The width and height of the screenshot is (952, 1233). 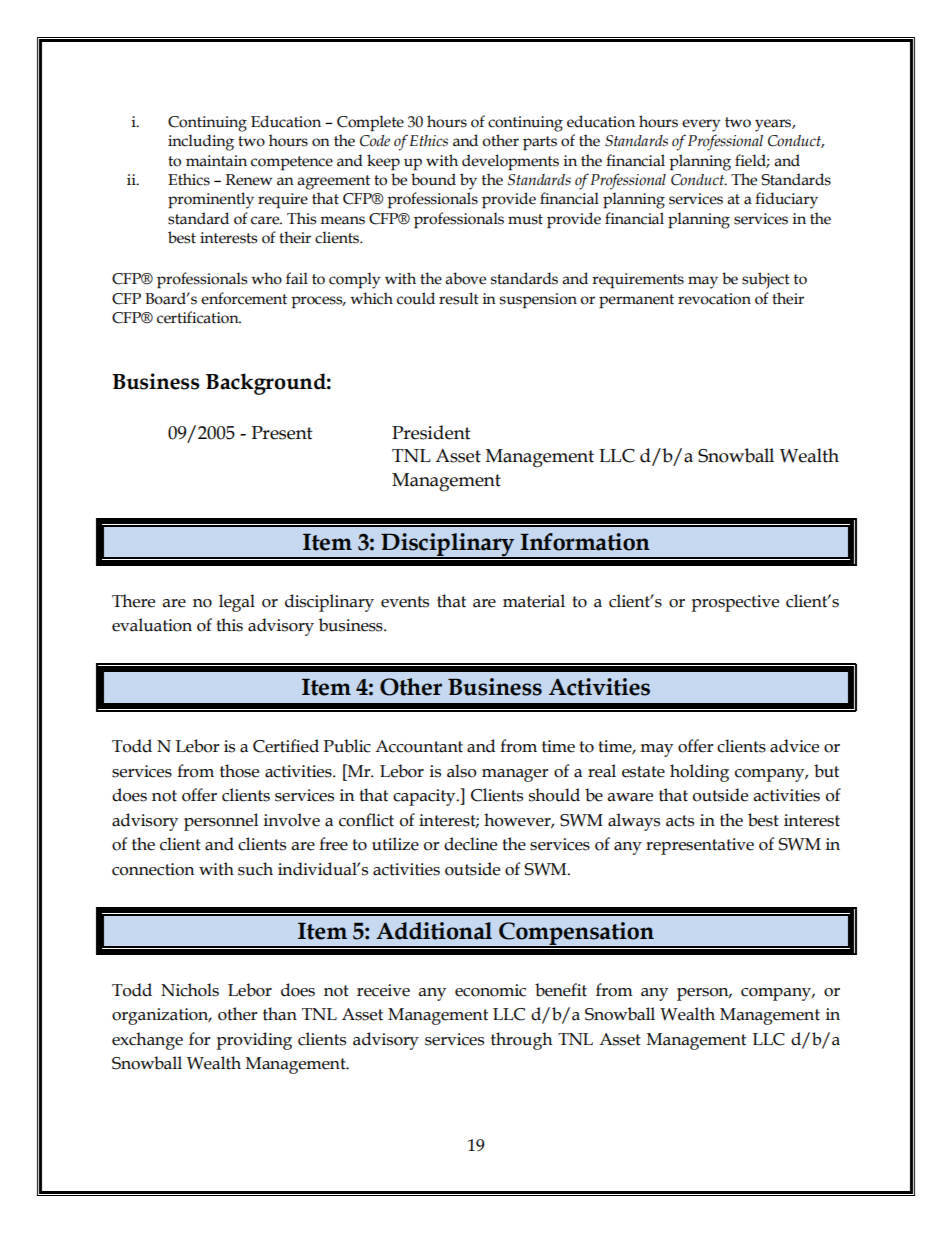 What do you see at coordinates (534, 601) in the screenshot?
I see `material` at bounding box center [534, 601].
